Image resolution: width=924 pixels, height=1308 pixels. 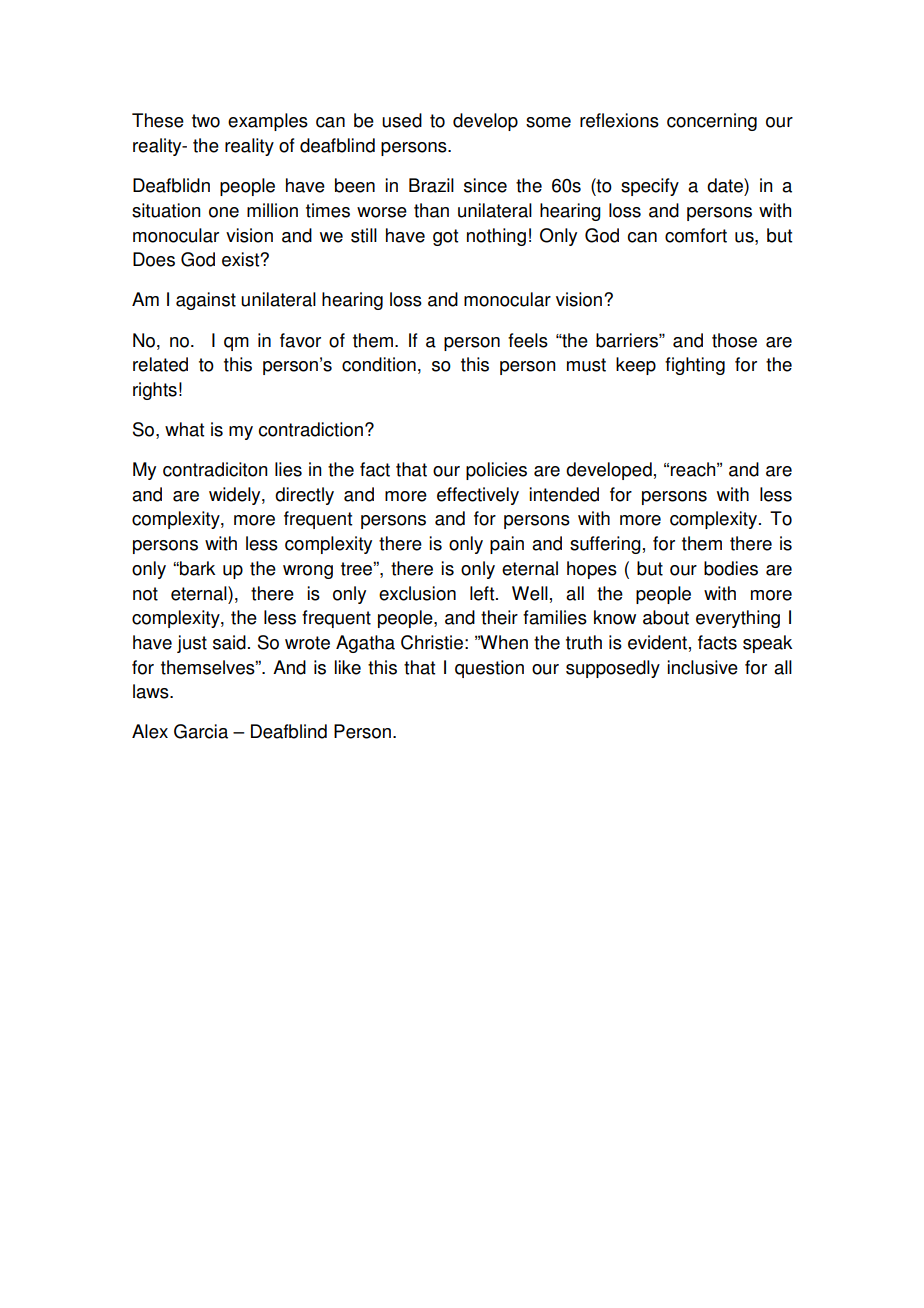 What do you see at coordinates (712, 122) in the screenshot?
I see `concerning` at bounding box center [712, 122].
